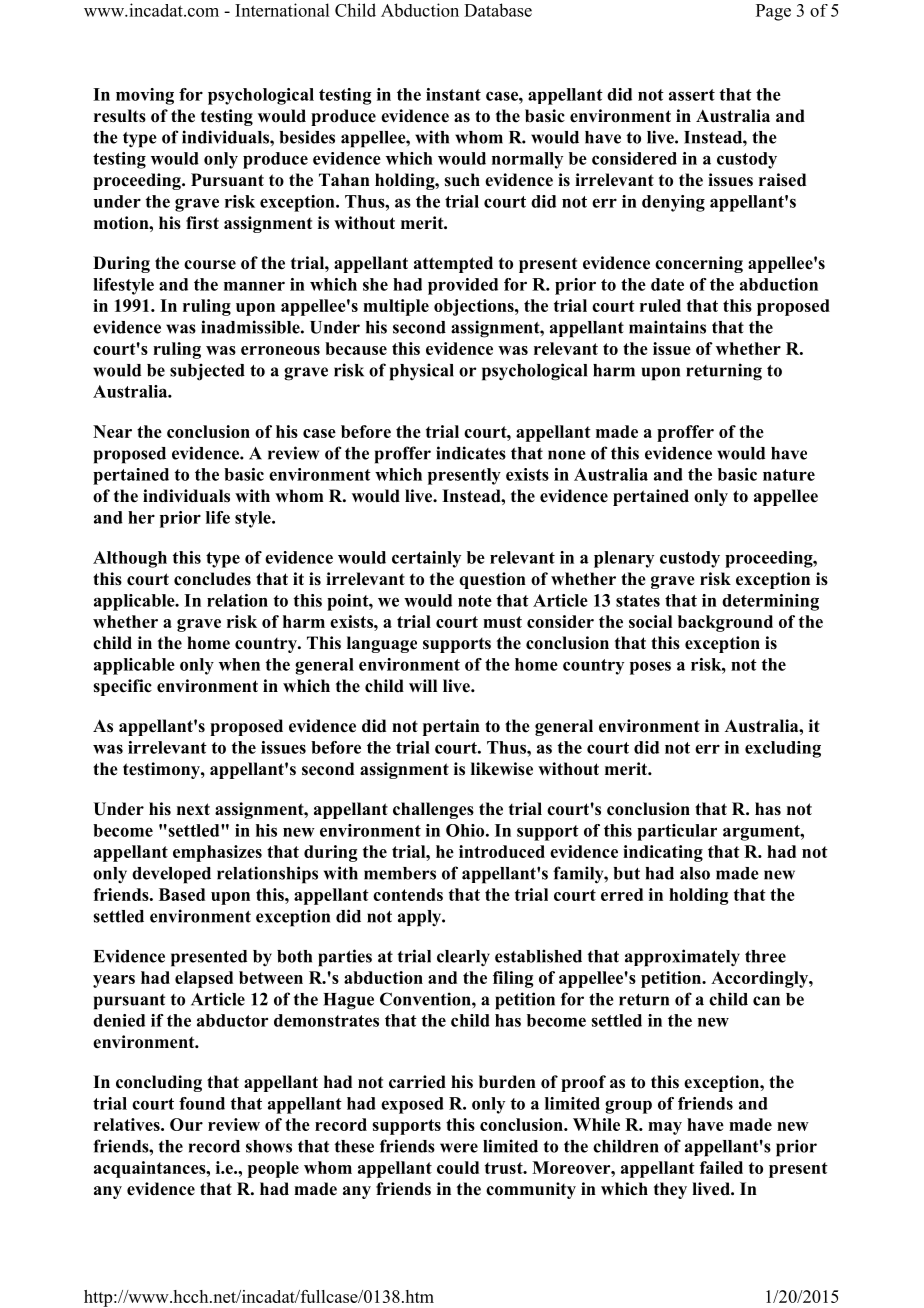  Describe the element at coordinates (453, 94) in the image. I see `instant` at that location.
